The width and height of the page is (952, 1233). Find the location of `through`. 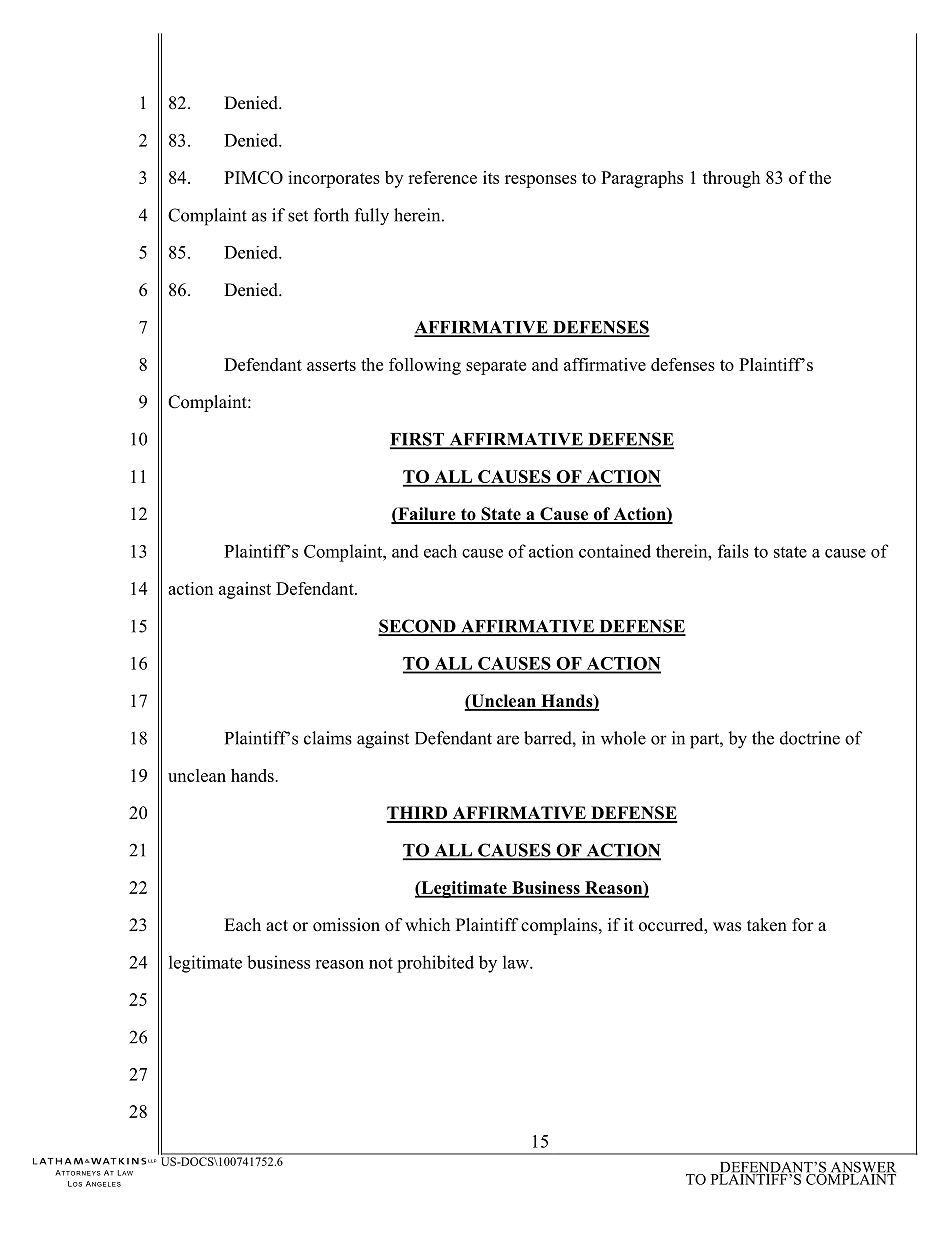

through is located at coordinates (731, 179).
